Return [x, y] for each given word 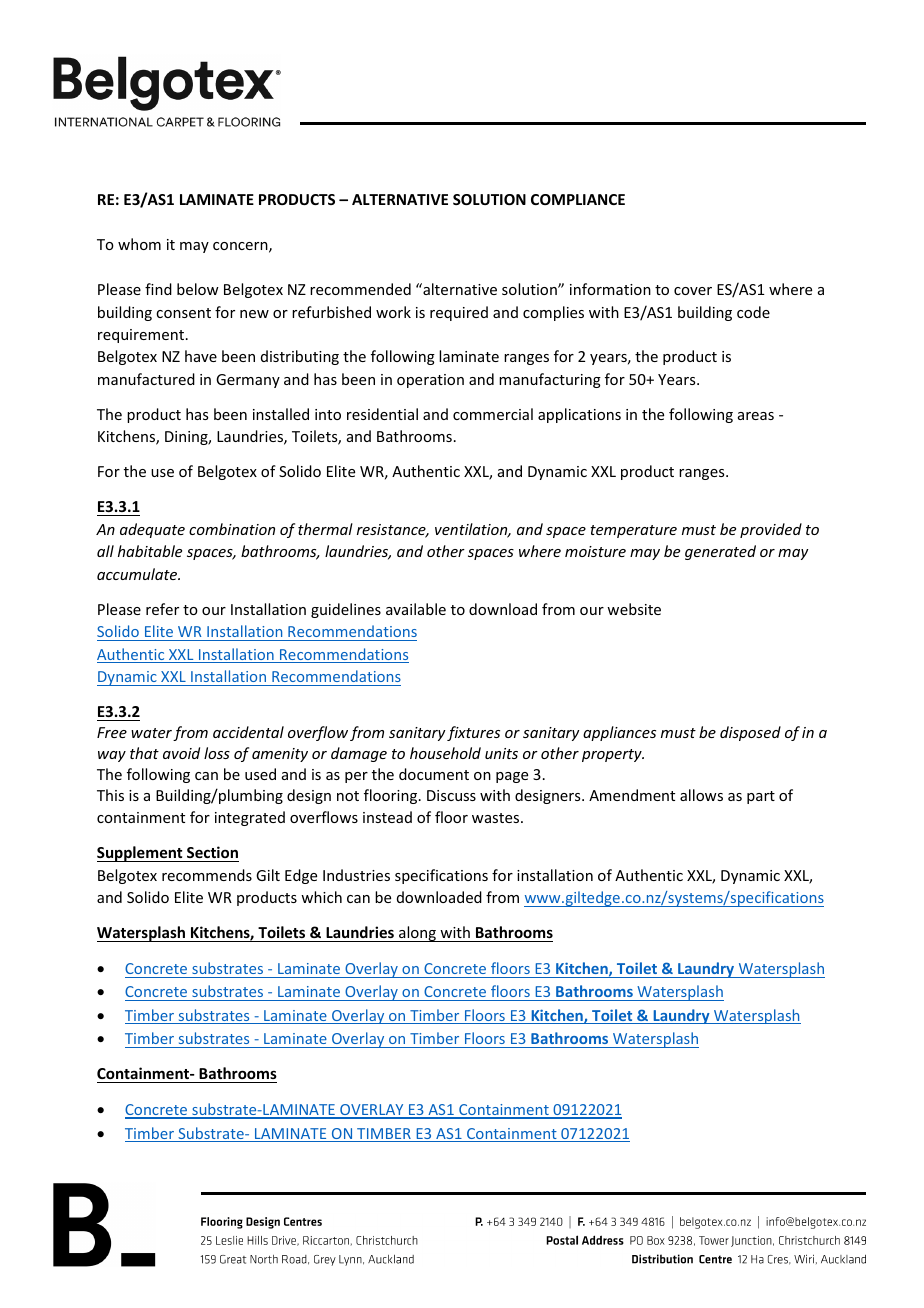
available [416, 609]
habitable [150, 551]
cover [693, 291]
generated [720, 552]
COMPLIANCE [578, 199]
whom [139, 244]
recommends [207, 875]
